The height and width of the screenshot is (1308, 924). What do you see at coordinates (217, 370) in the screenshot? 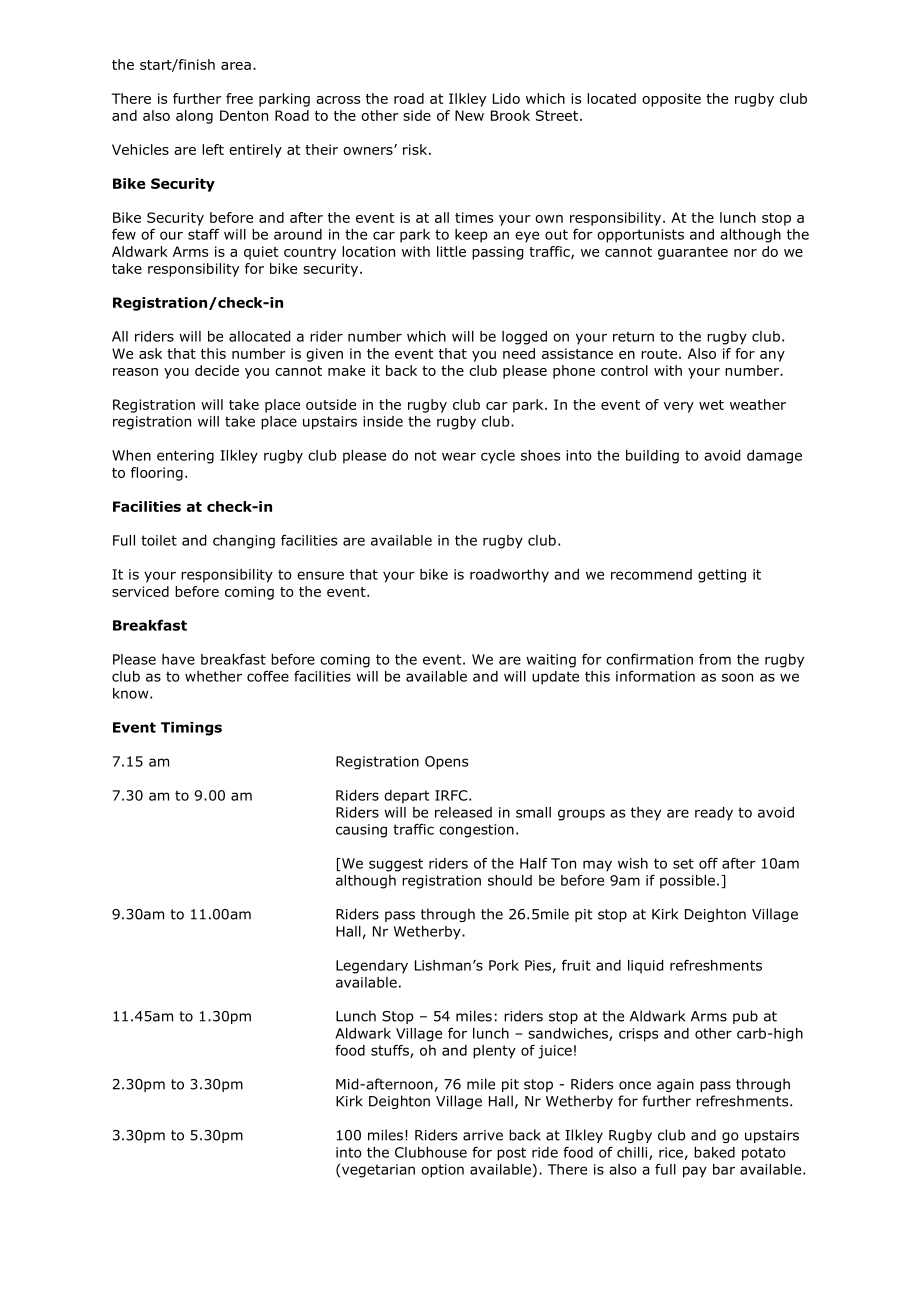
I see `decide` at bounding box center [217, 370].
